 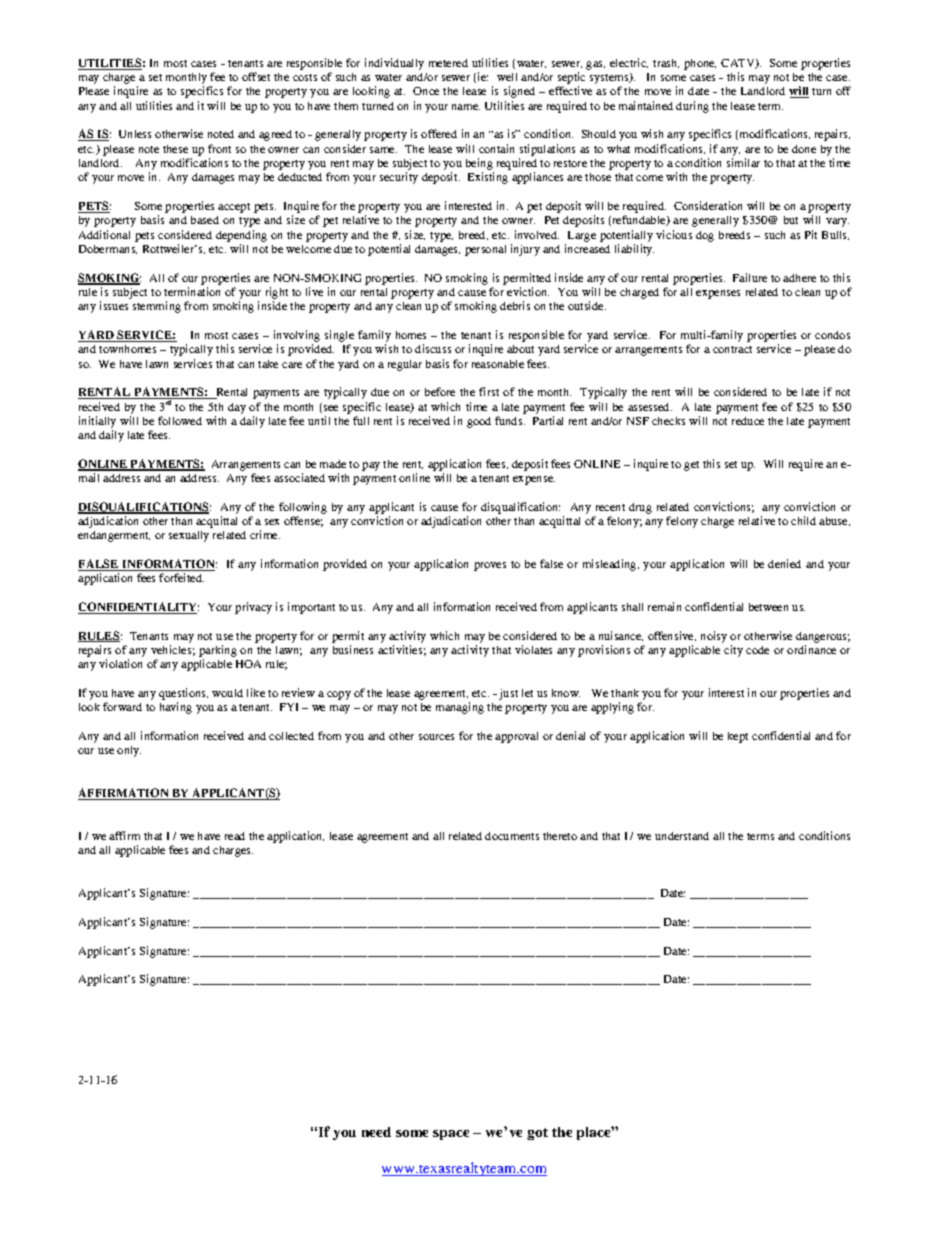 What do you see at coordinates (135, 134) in the image?
I see `Unless` at bounding box center [135, 134].
